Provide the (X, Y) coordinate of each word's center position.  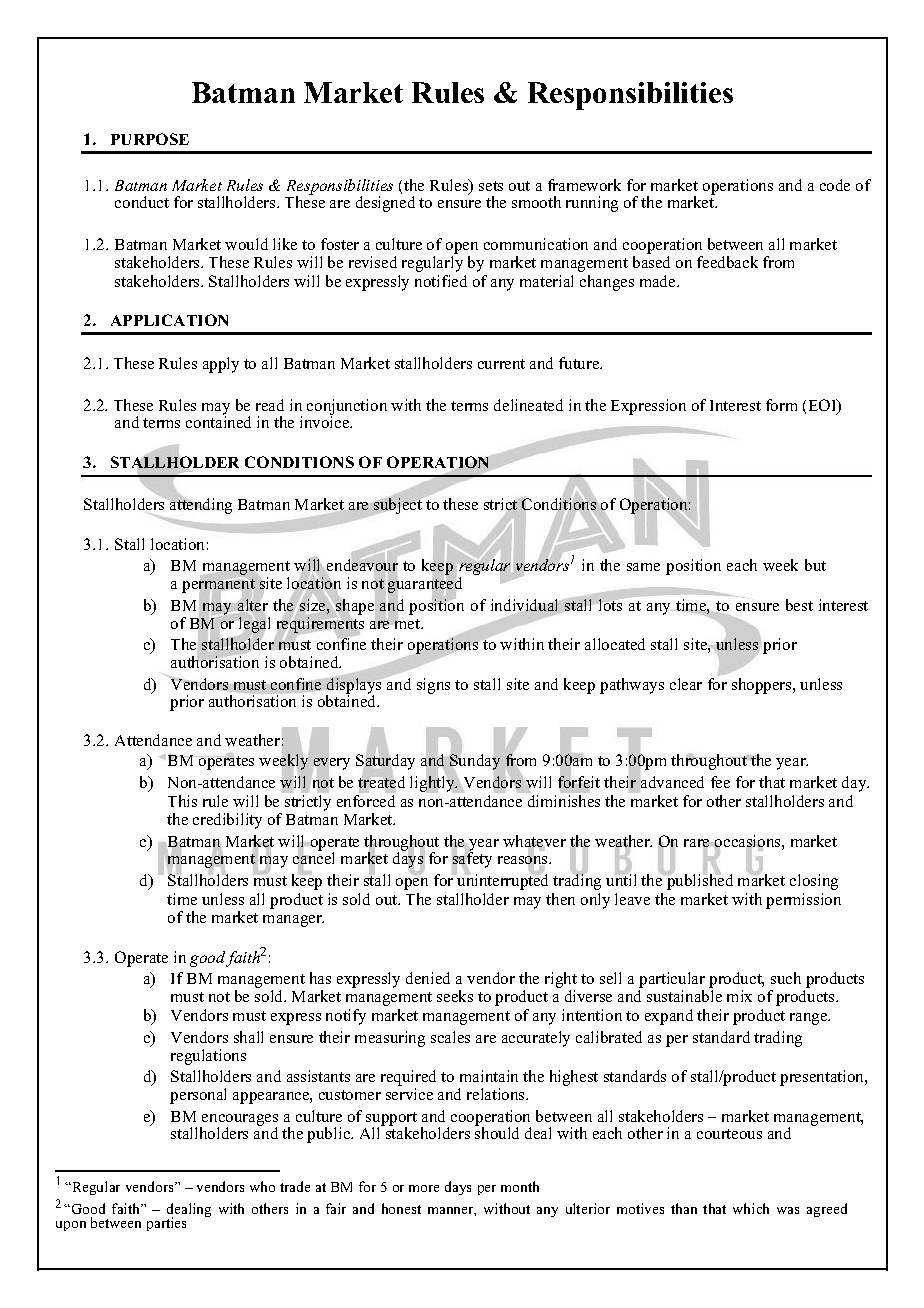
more (424, 1188)
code (835, 185)
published (699, 881)
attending (200, 505)
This (182, 801)
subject (398, 505)
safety (472, 860)
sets (491, 186)
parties (166, 1224)
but (815, 565)
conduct (142, 202)
